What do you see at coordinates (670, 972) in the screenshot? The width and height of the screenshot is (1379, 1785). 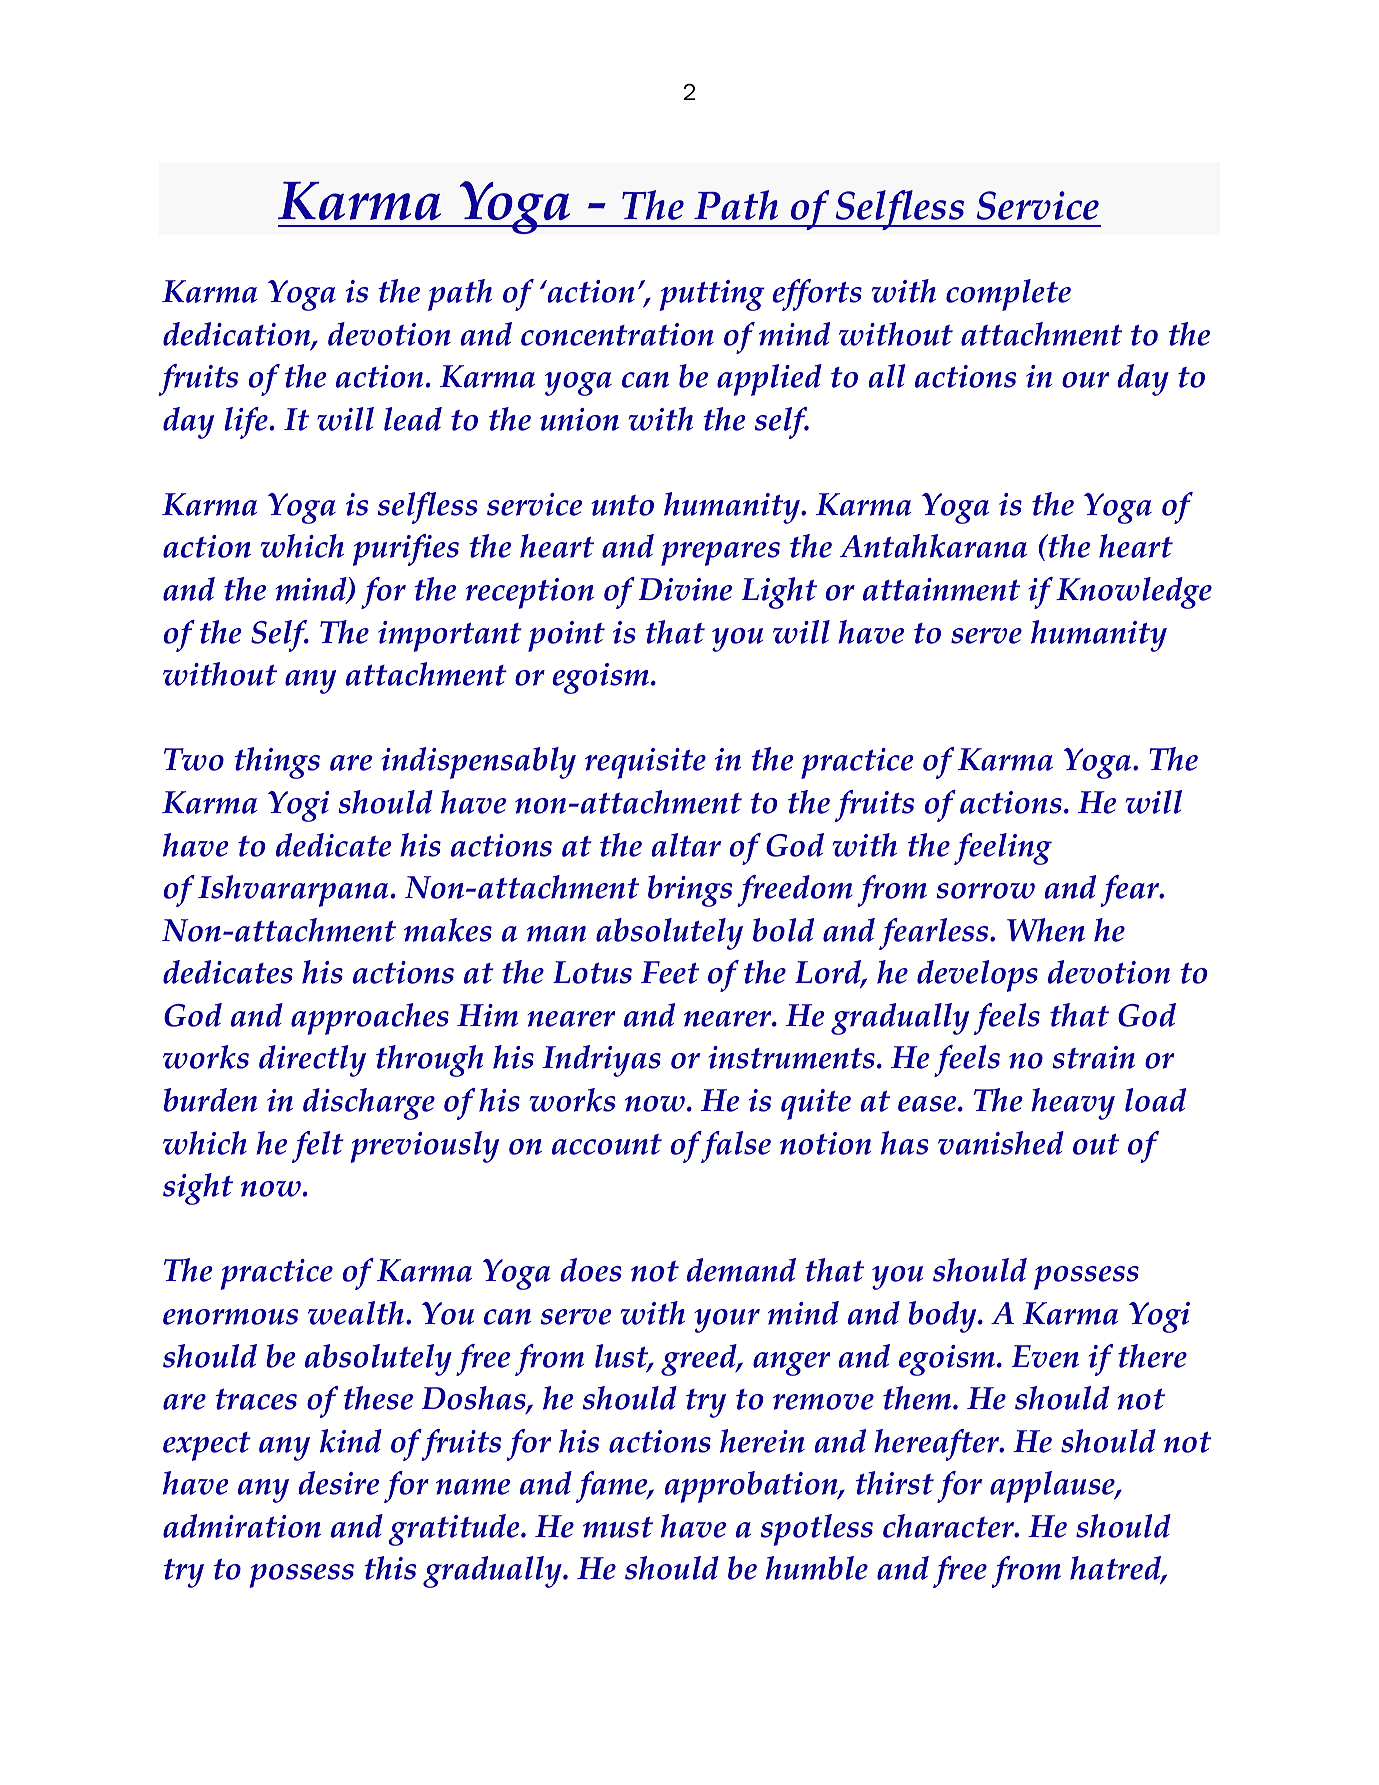 I see `Feet` at bounding box center [670, 972].
